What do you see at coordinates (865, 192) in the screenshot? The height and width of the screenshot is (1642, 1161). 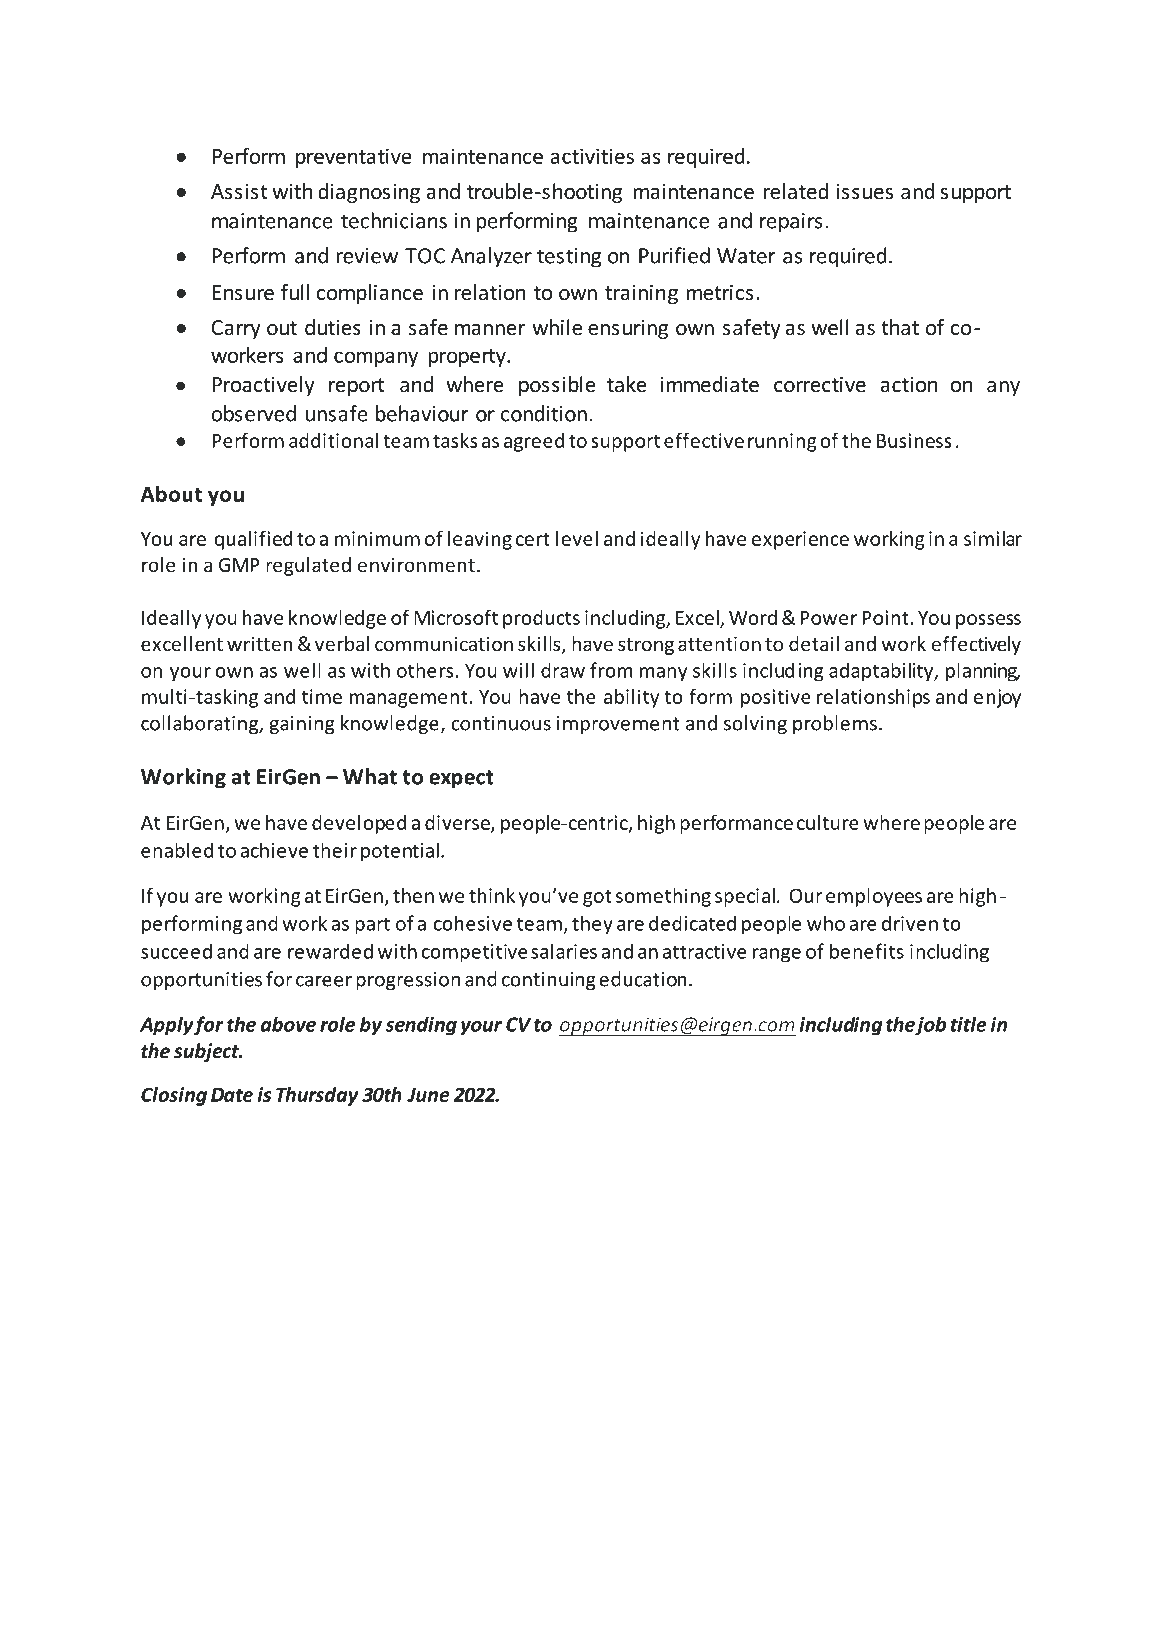 I see `issues` at bounding box center [865, 192].
